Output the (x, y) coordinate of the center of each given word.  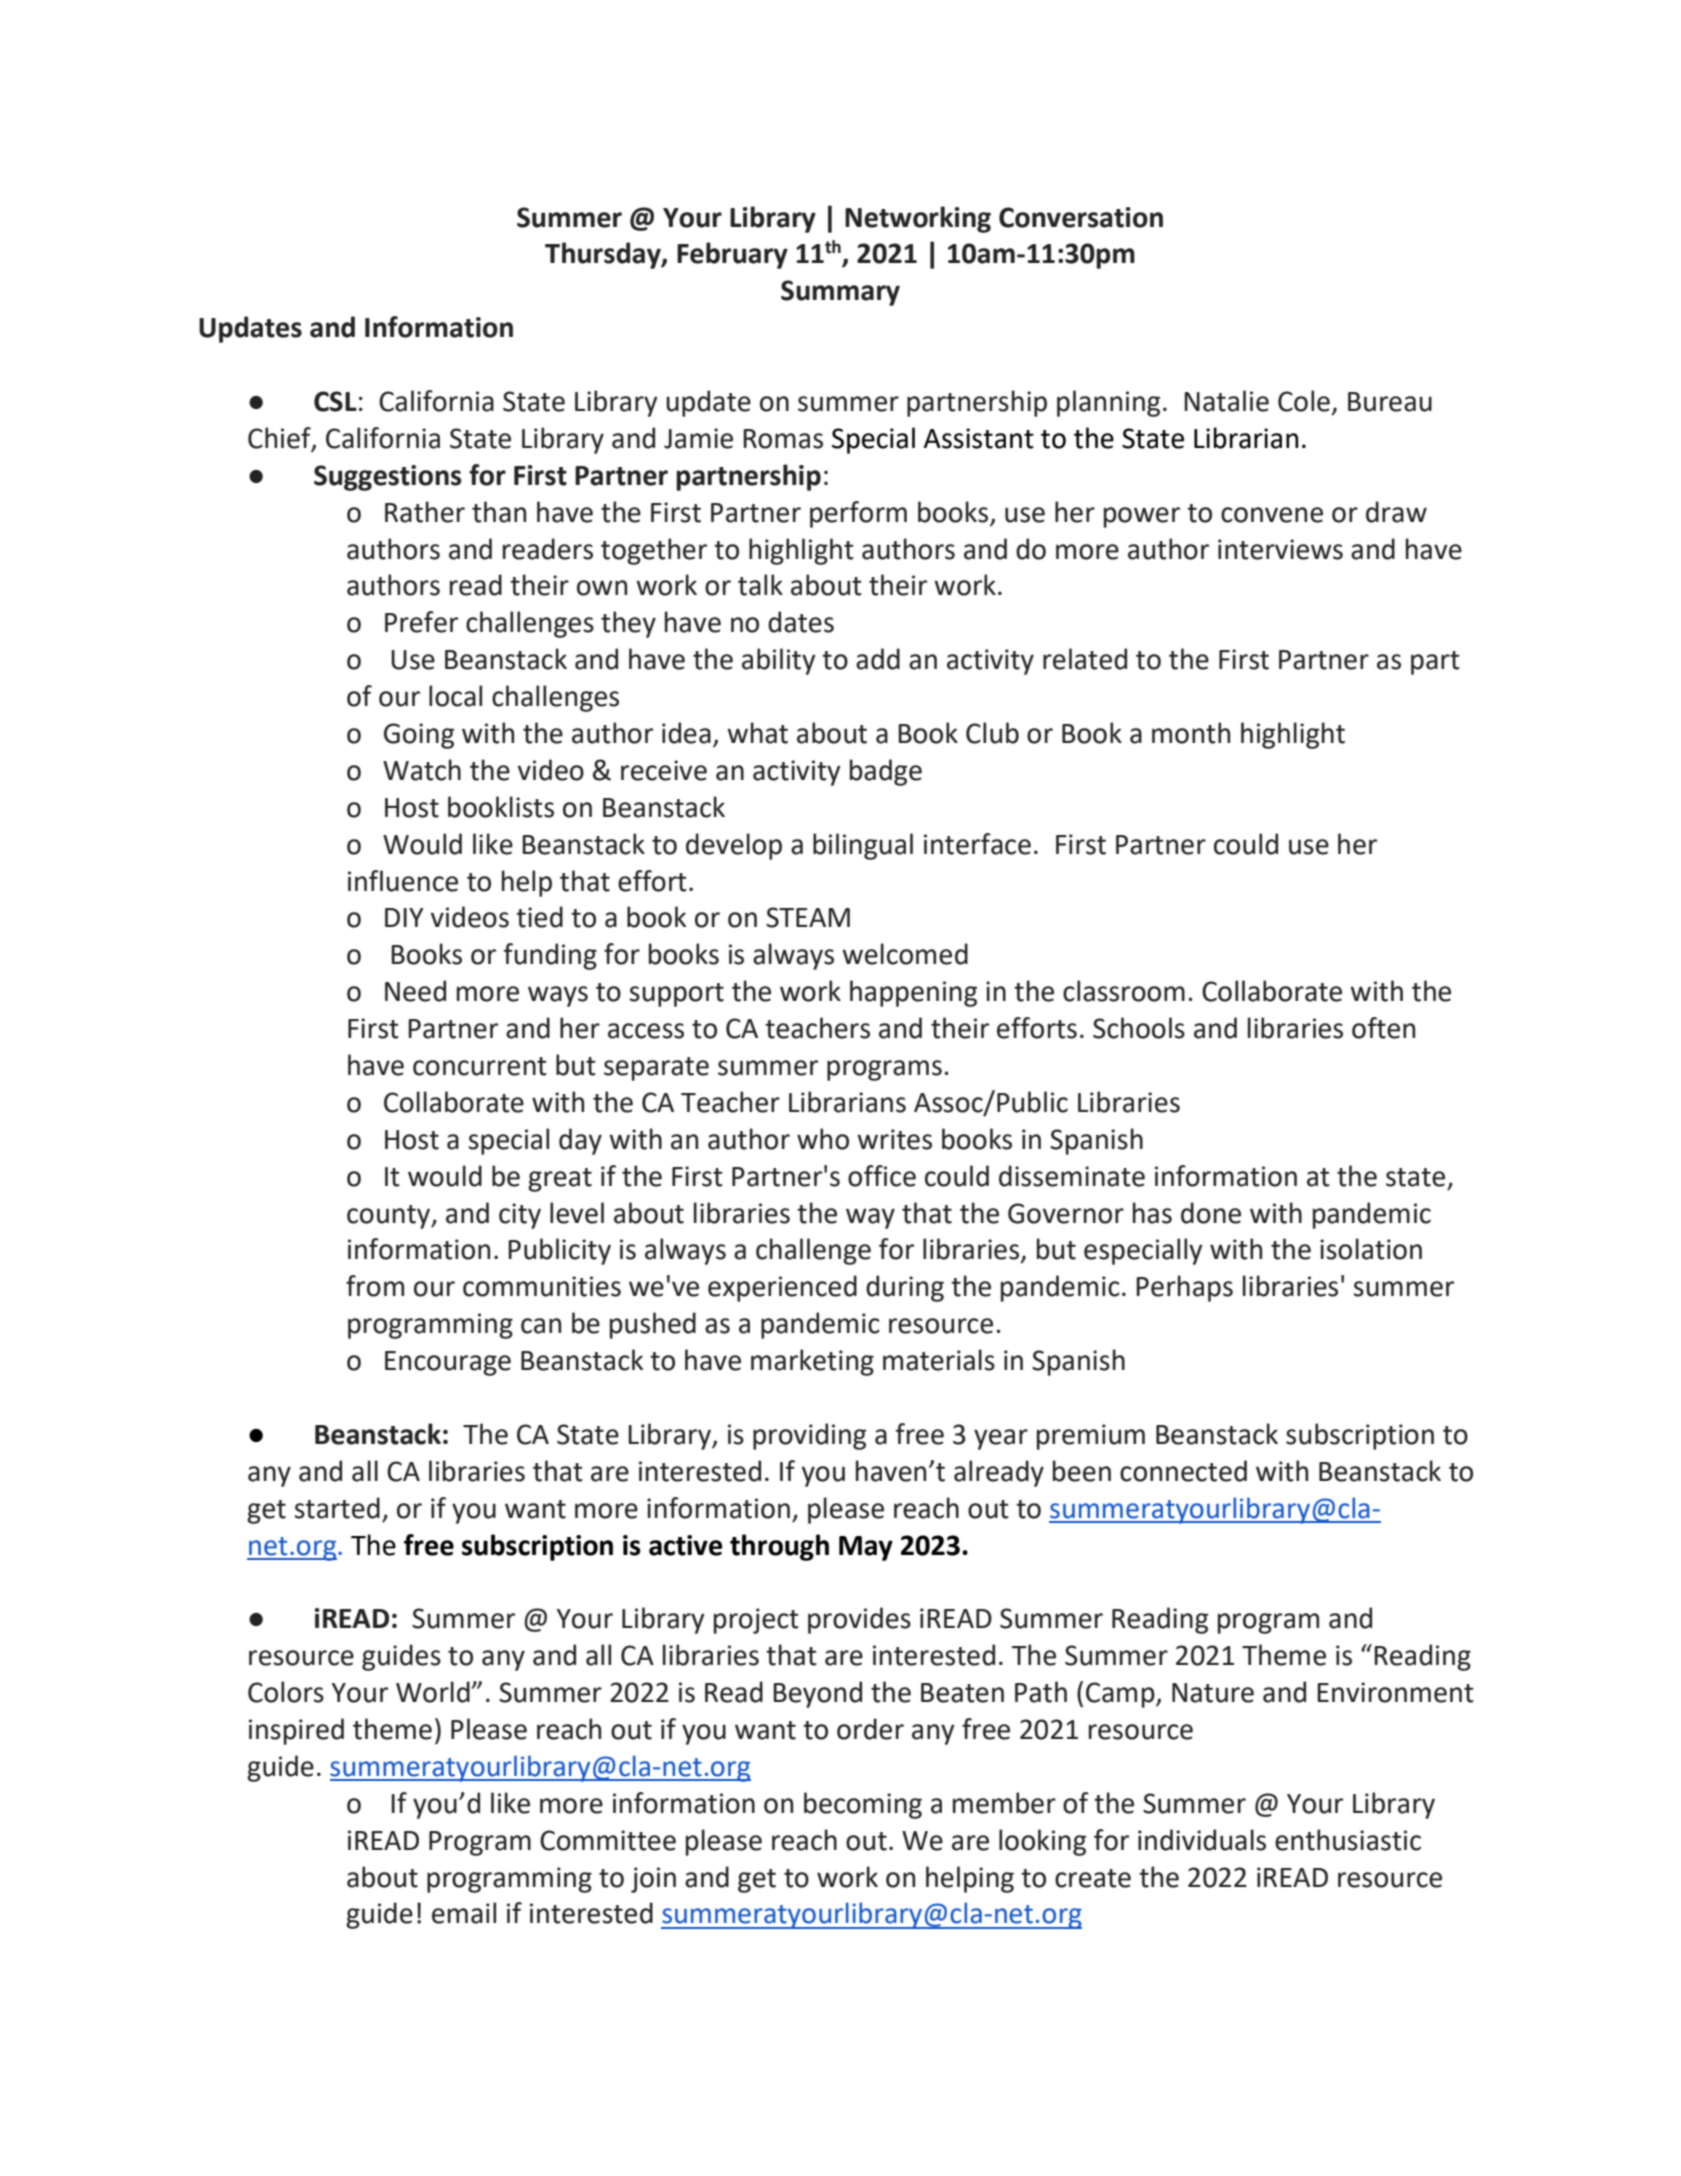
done (1211, 1213)
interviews (1280, 549)
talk (760, 585)
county (390, 1217)
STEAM (808, 917)
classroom (1124, 991)
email (464, 1913)
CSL (335, 401)
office (882, 1176)
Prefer (421, 622)
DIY (404, 917)
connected (1183, 1471)
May (866, 1548)
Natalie (1226, 401)
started (337, 1508)
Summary (840, 293)
